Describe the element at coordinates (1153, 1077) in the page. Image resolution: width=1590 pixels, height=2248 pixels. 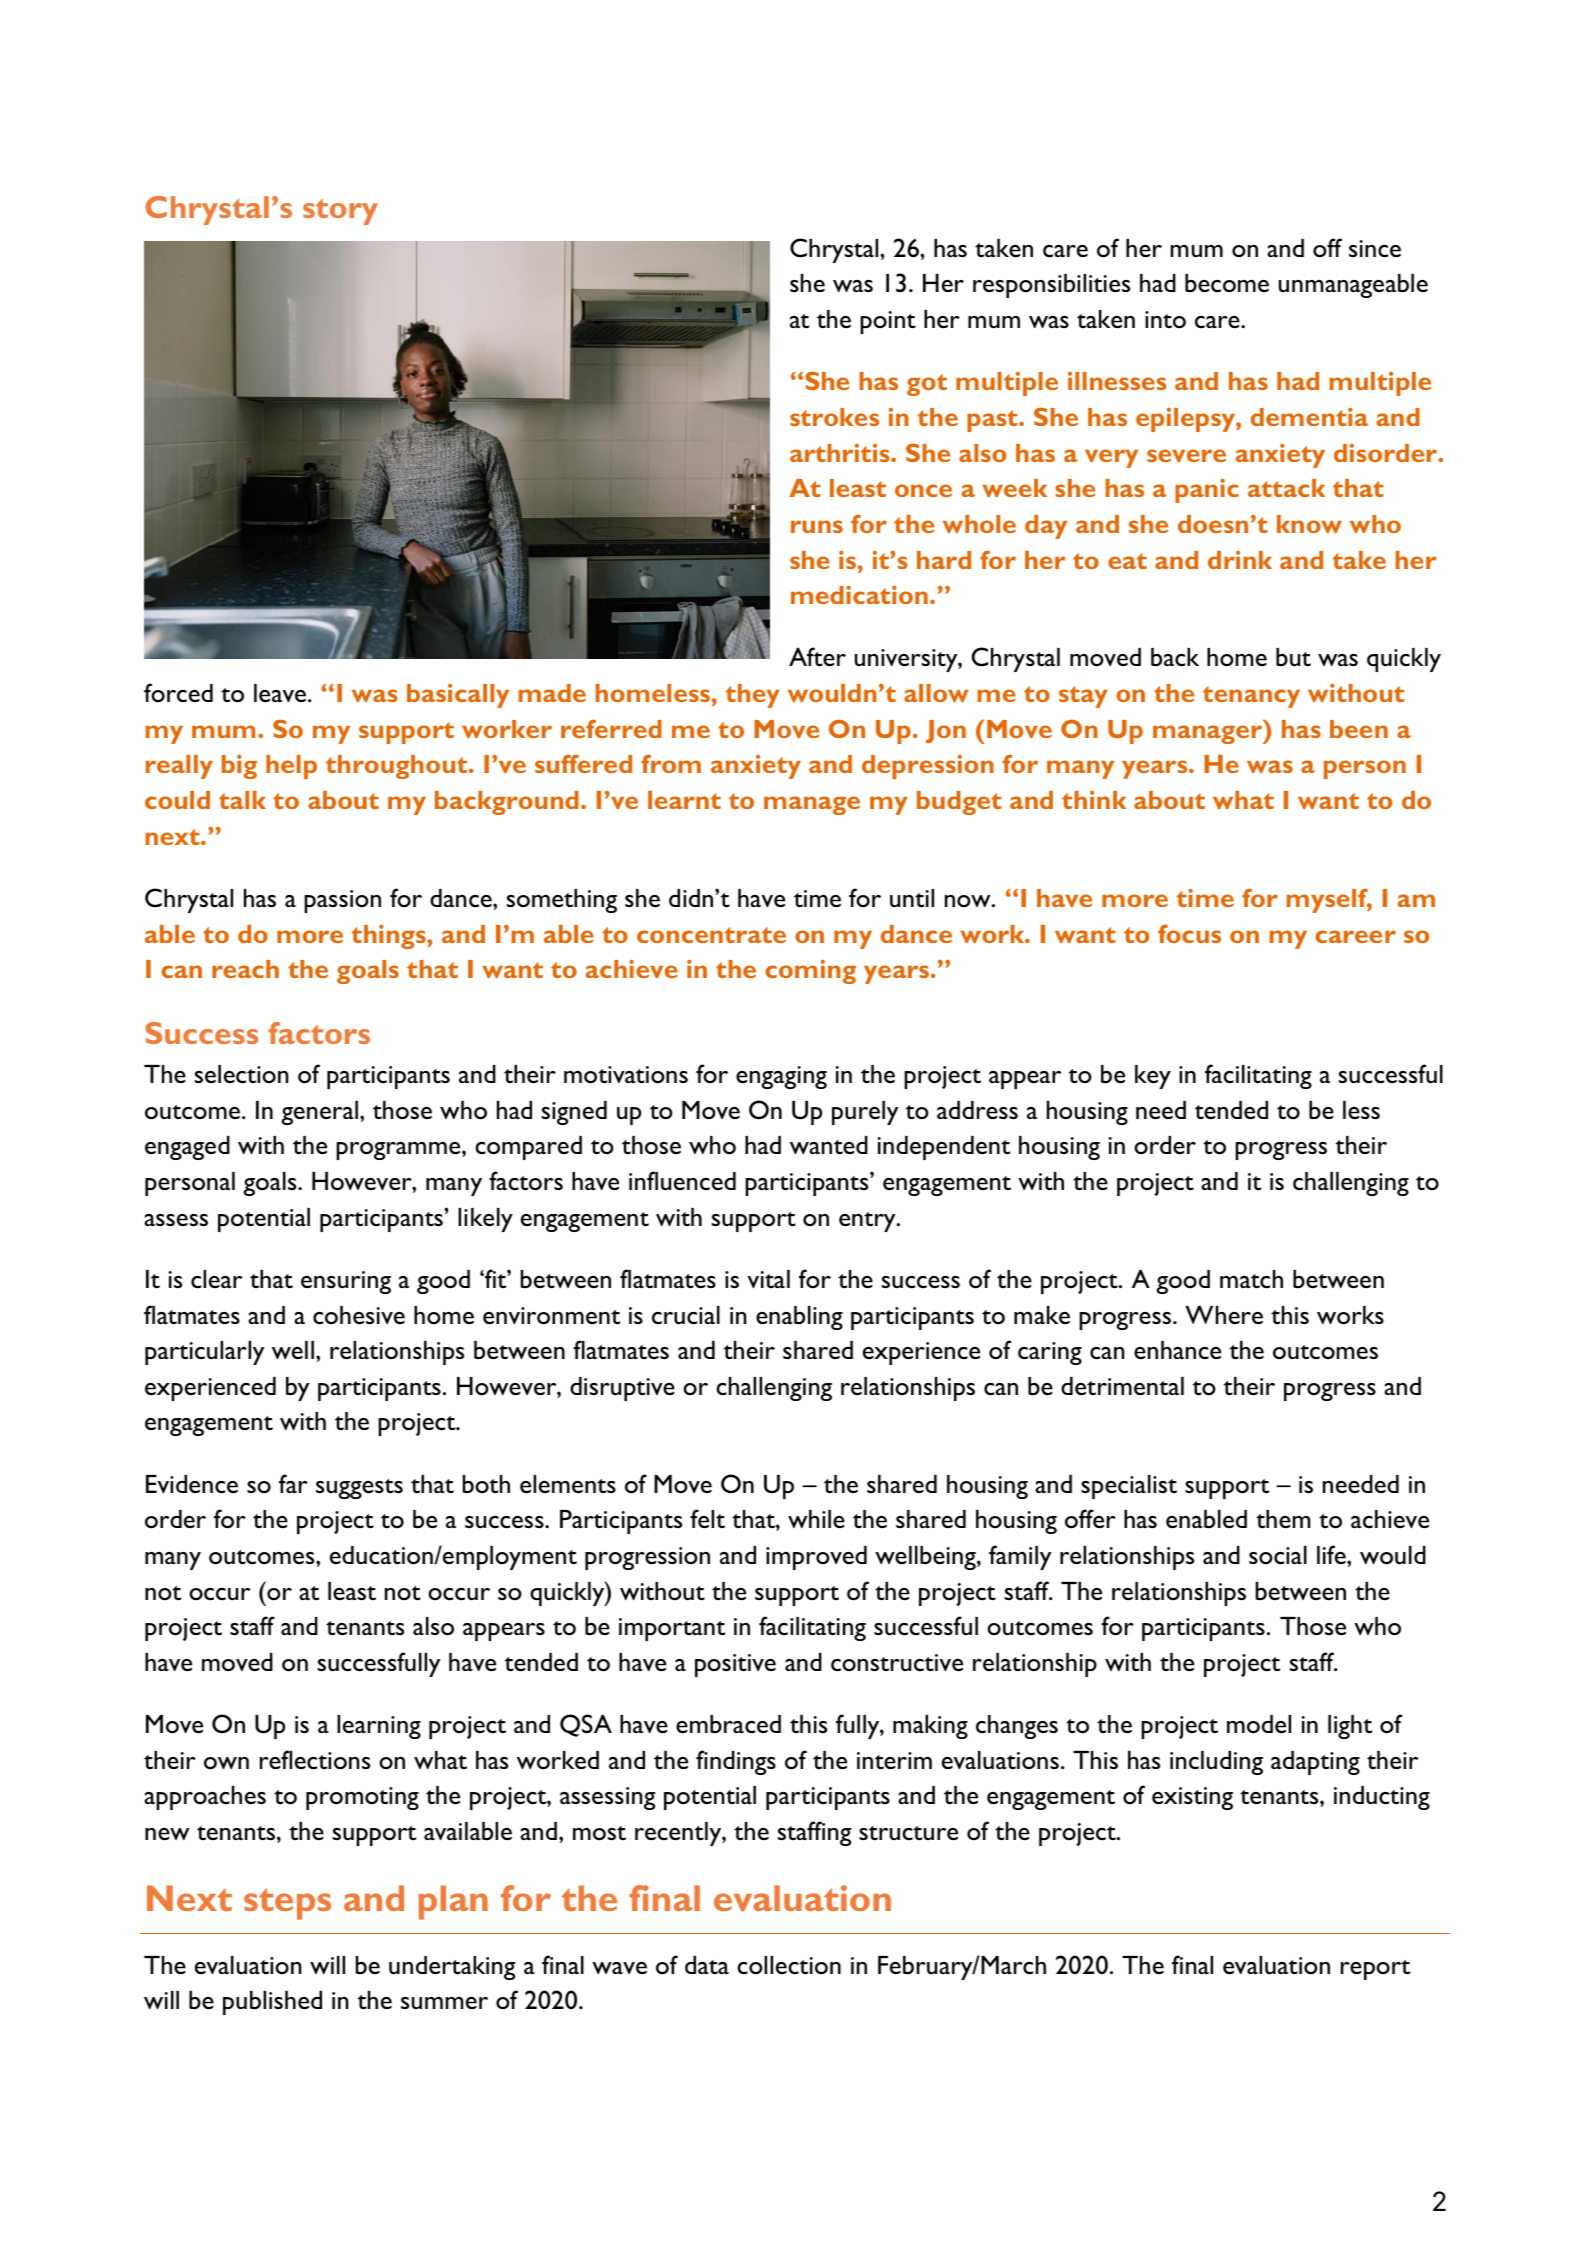
I see `key` at that location.
